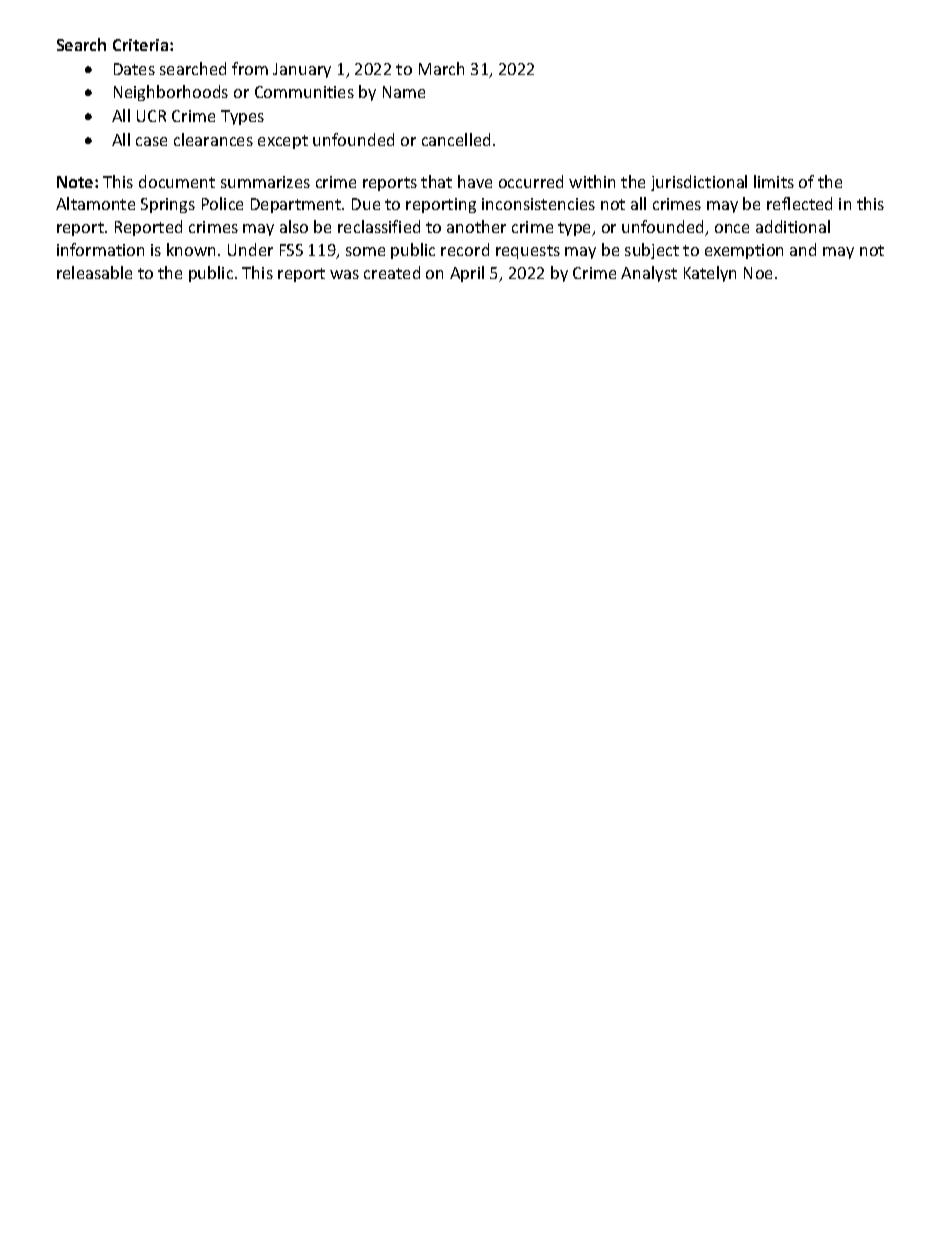  Describe the element at coordinates (476, 226) in the screenshot. I see `another` at that location.
